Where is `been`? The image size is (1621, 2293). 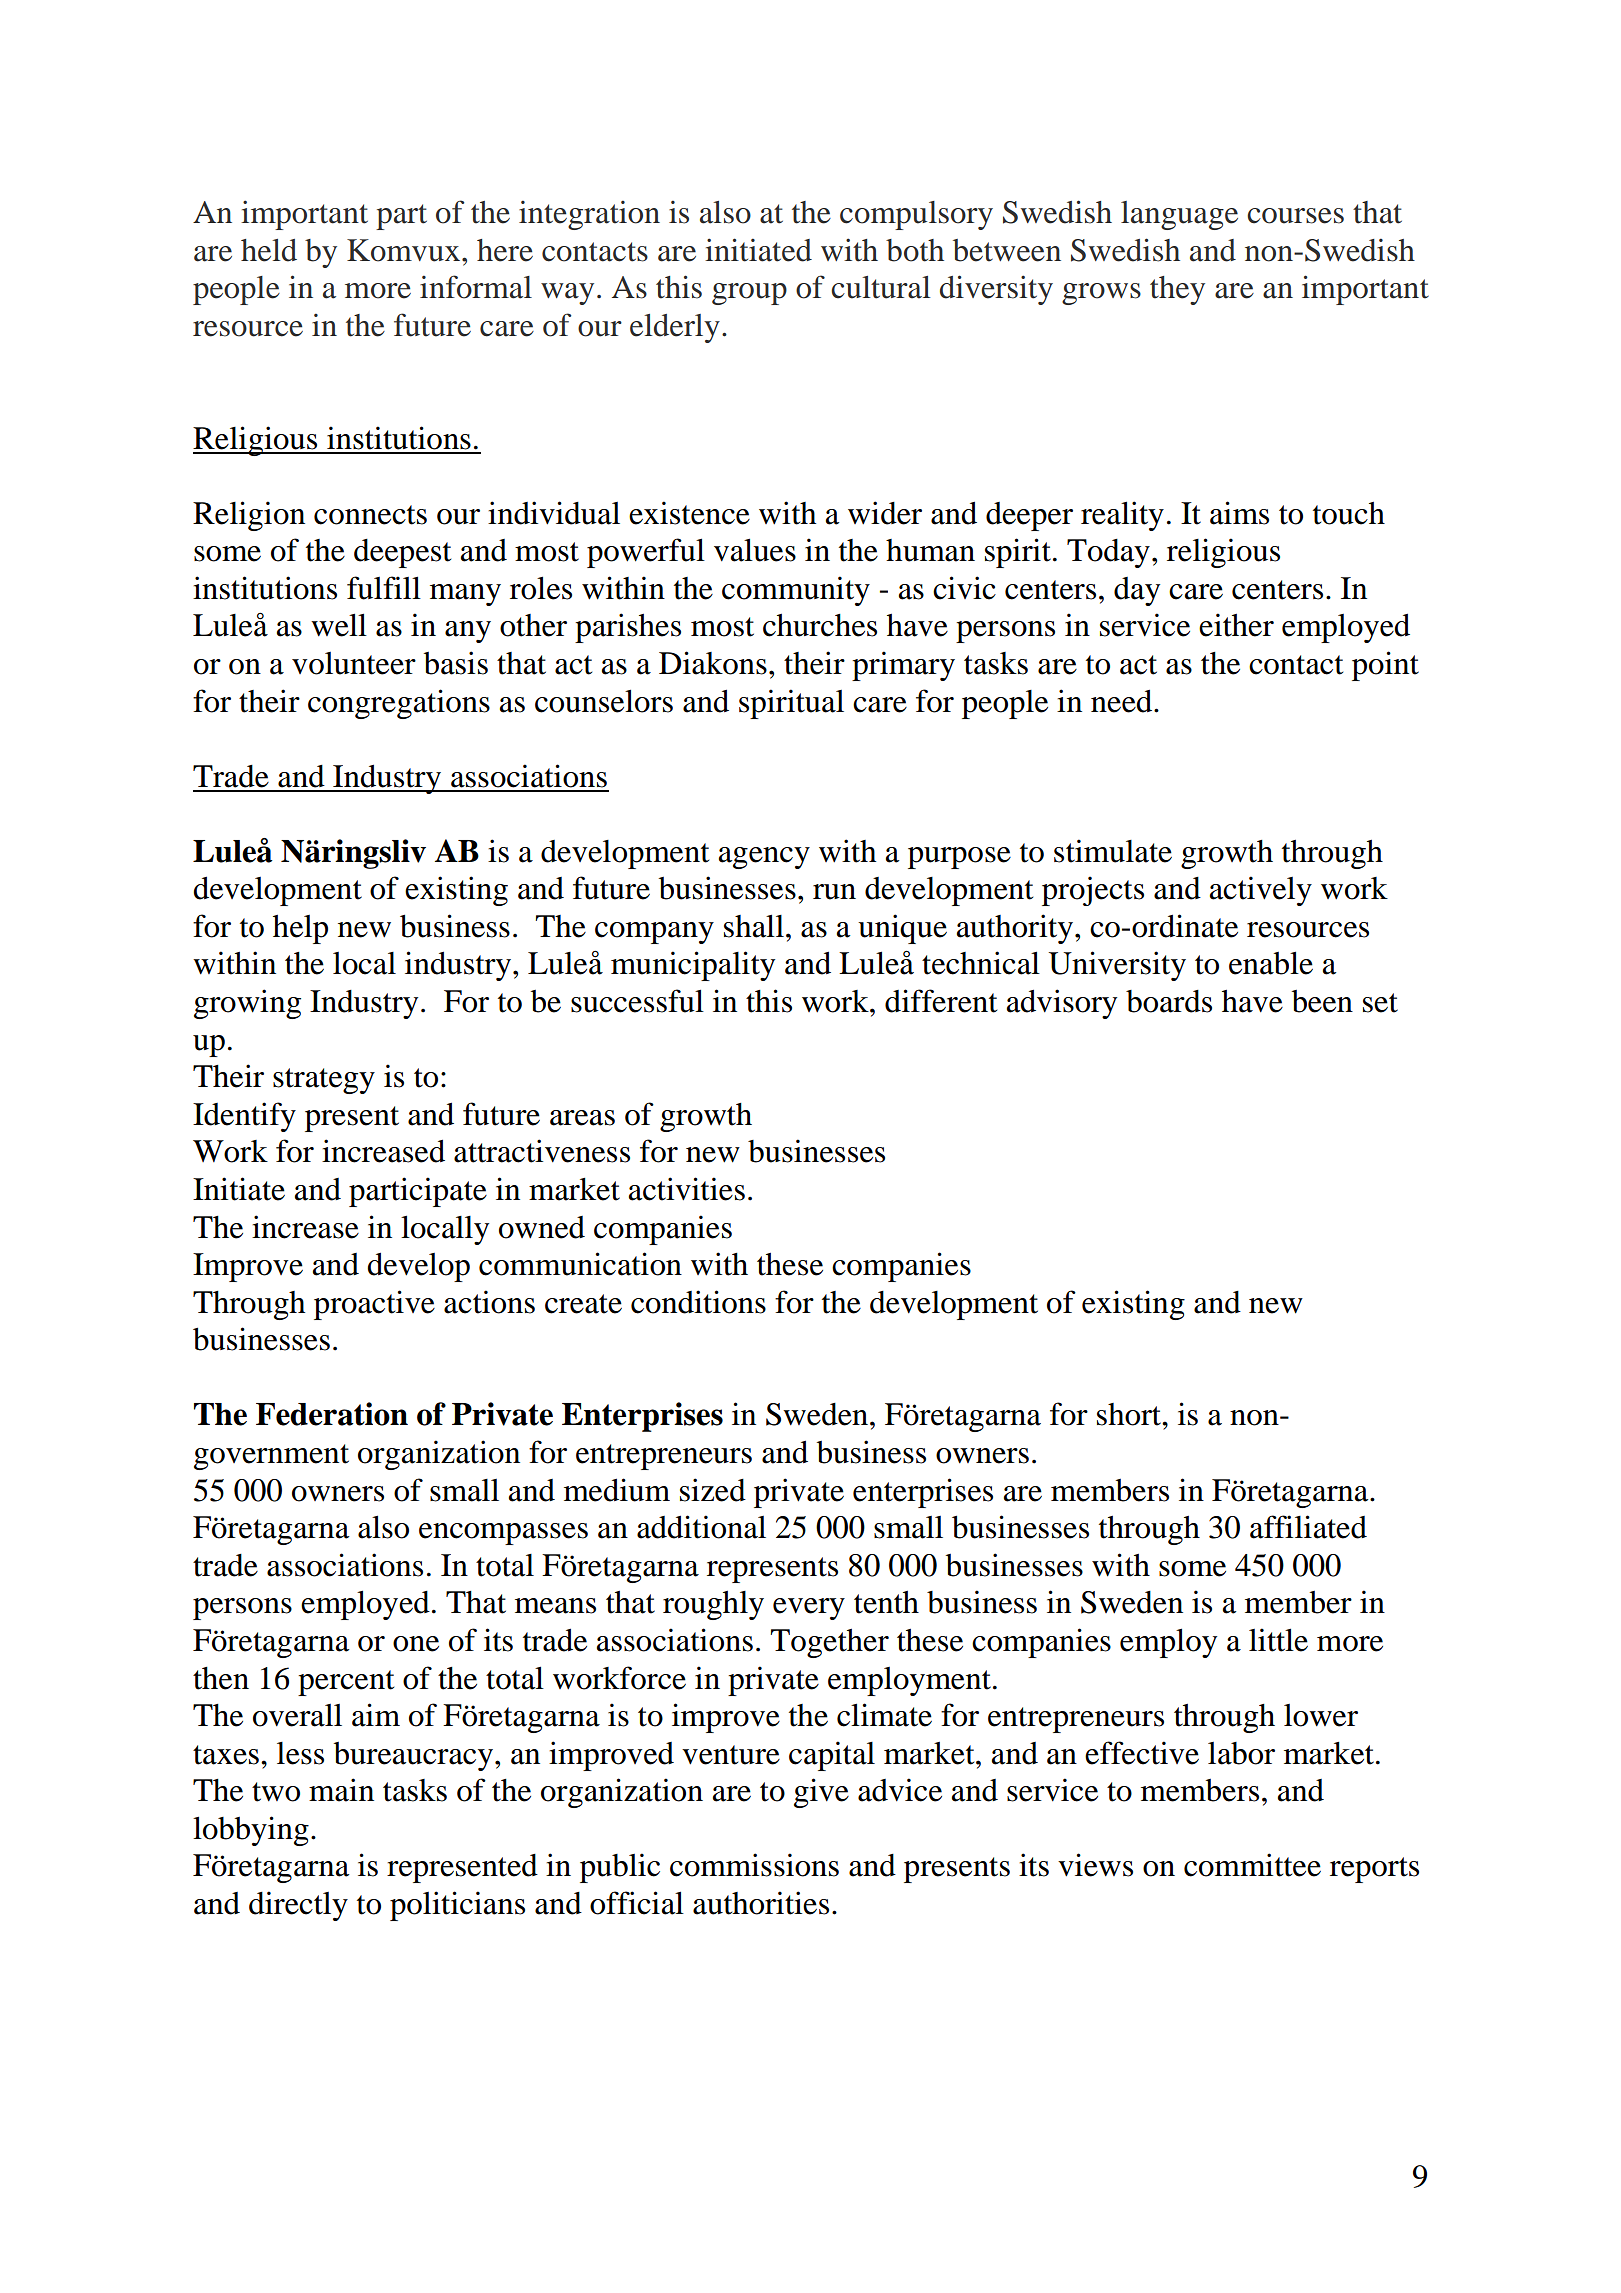 been is located at coordinates (1322, 1001).
